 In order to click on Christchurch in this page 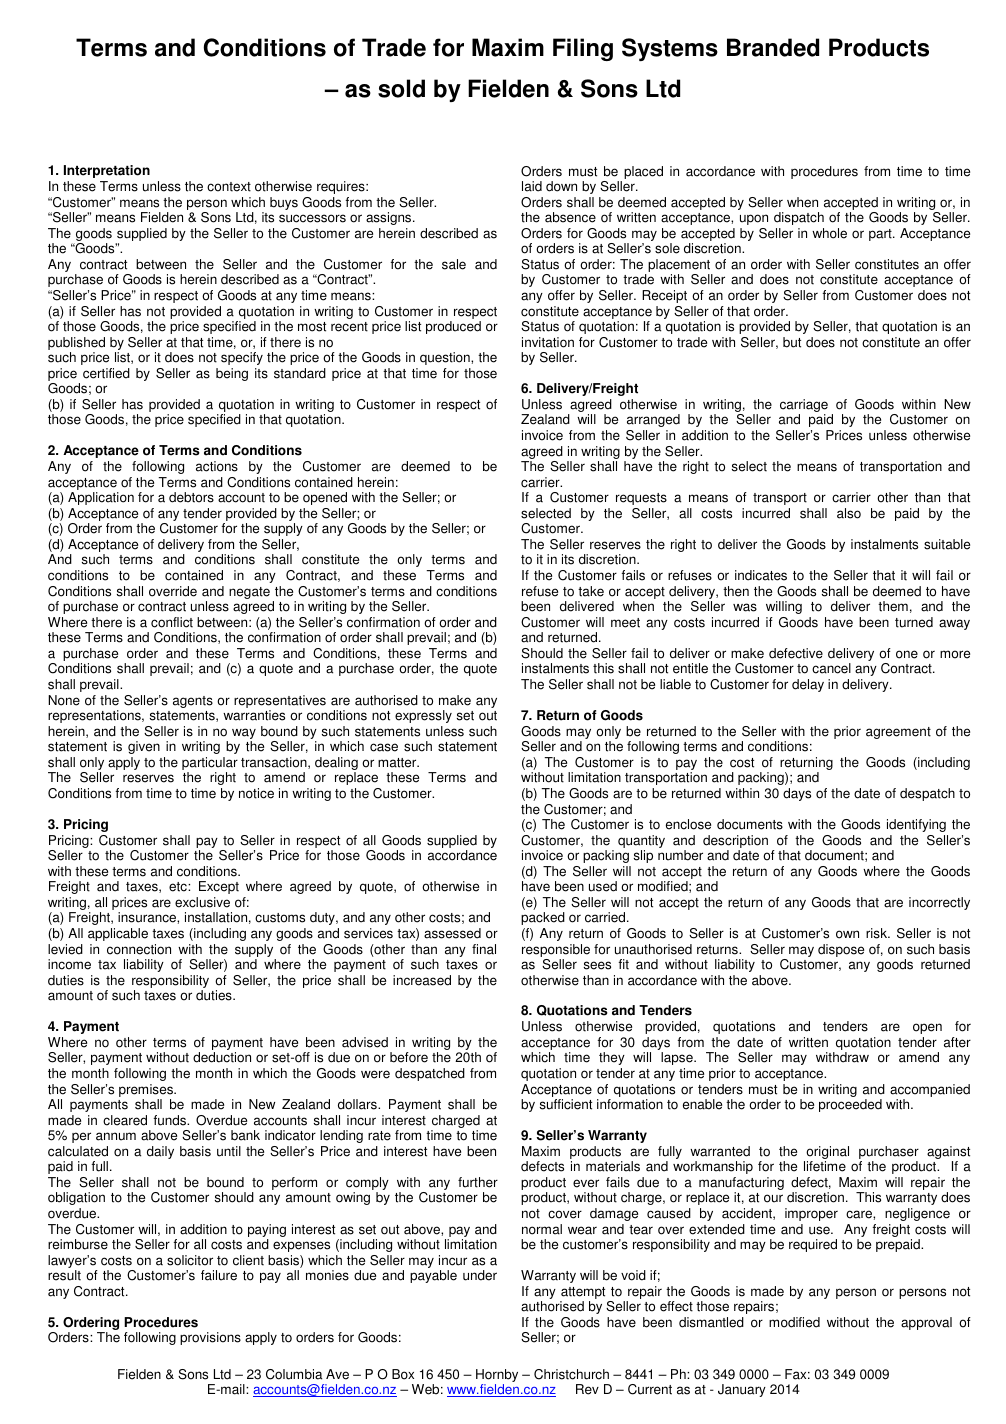, I will do `click(571, 1374)`.
